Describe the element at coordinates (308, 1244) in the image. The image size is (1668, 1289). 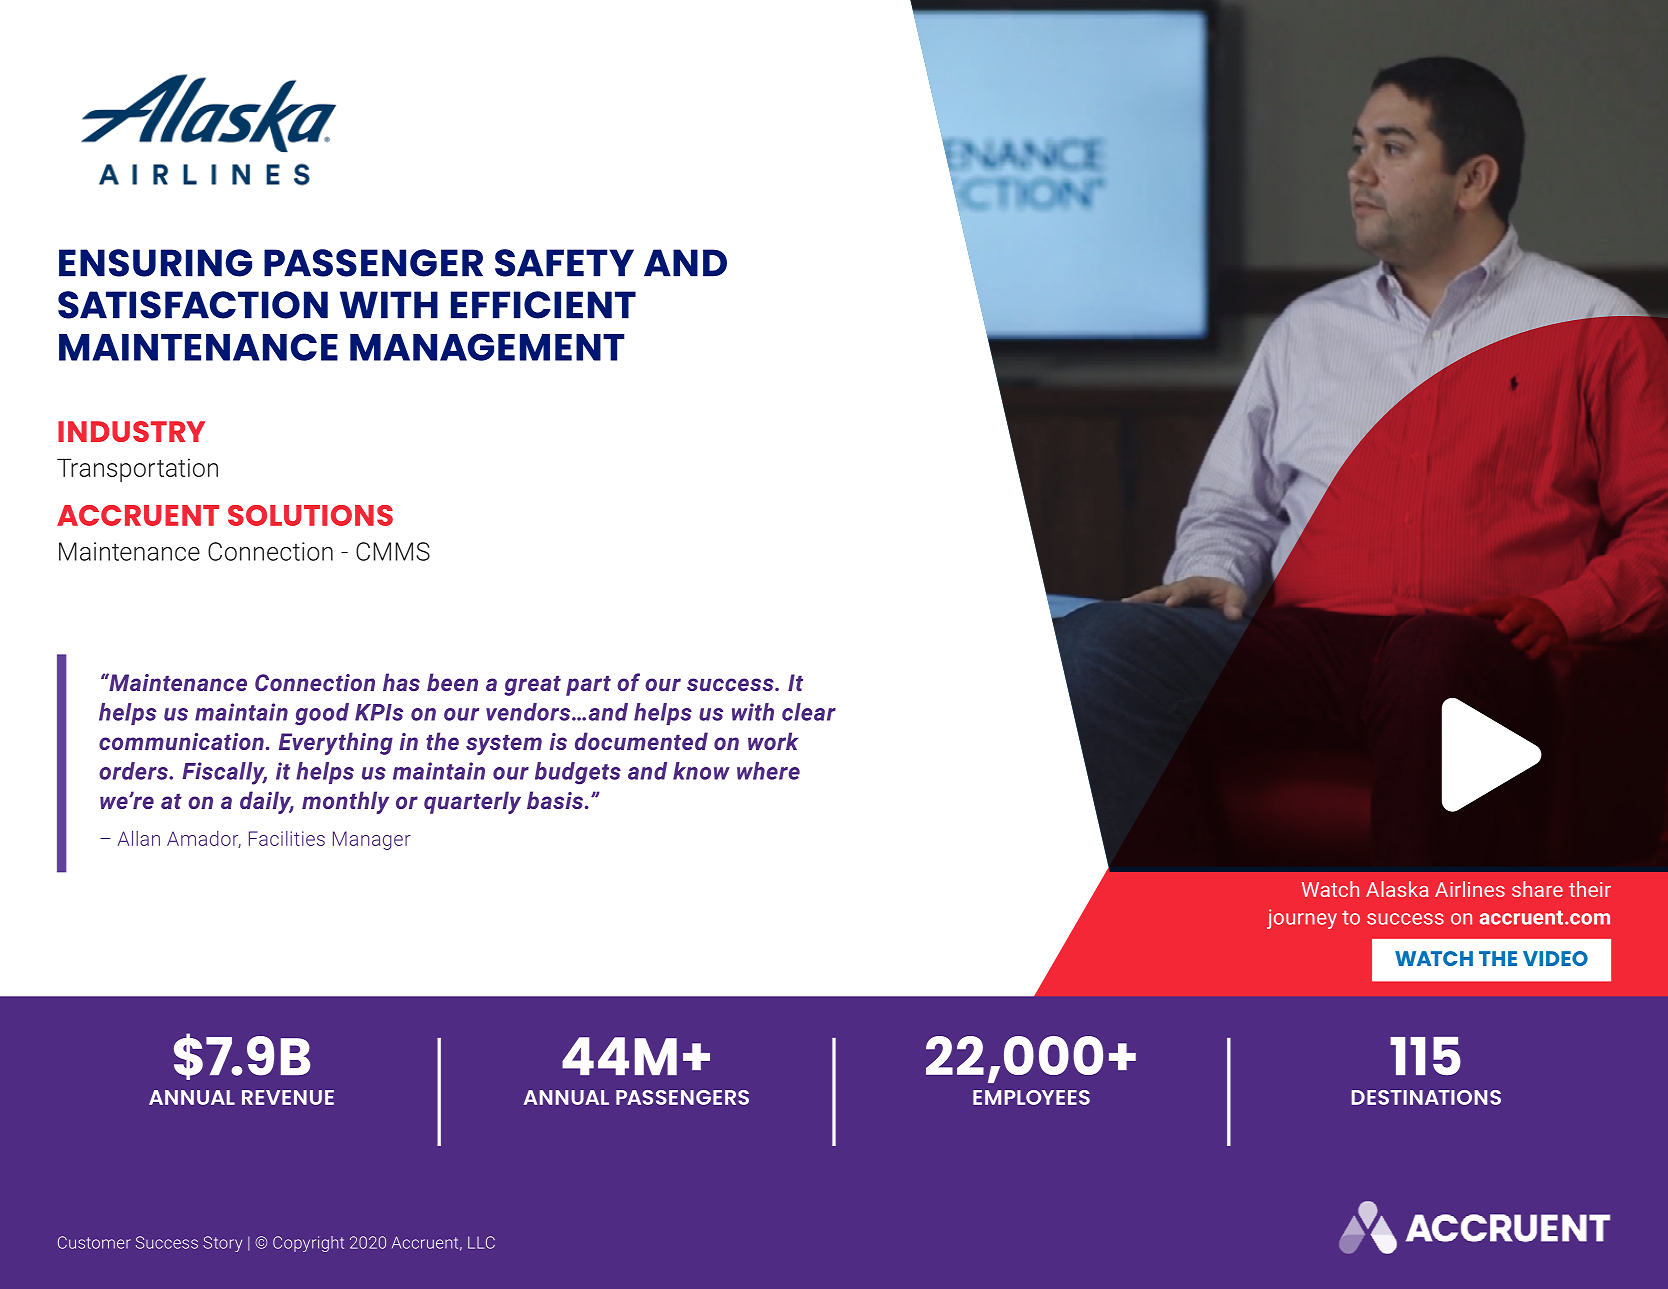
I see `Copyright` at that location.
